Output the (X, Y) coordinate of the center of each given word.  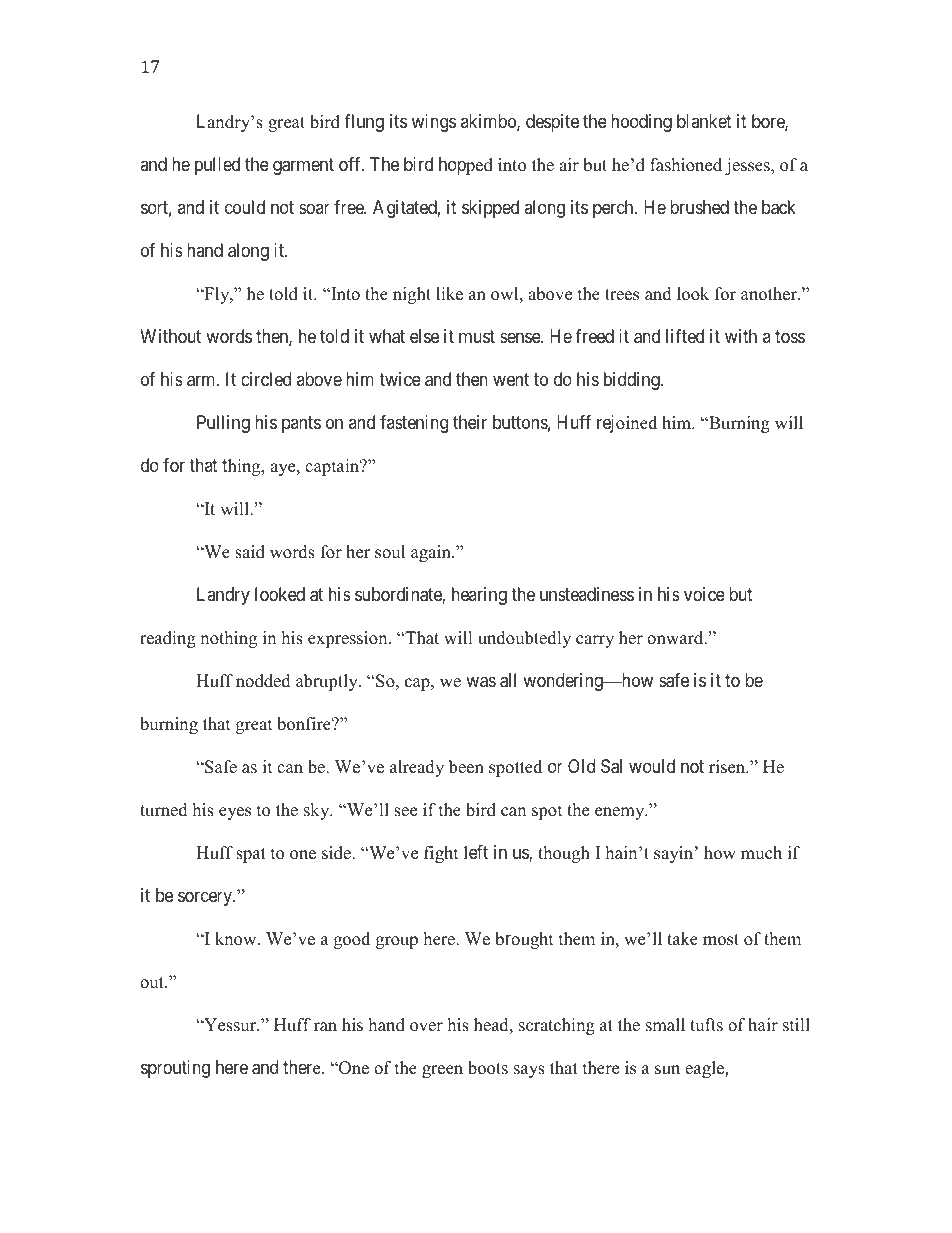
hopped (466, 166)
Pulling (223, 424)
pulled (217, 166)
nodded (263, 681)
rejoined (627, 424)
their (470, 422)
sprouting (175, 1069)
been (466, 767)
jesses (748, 166)
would (652, 766)
